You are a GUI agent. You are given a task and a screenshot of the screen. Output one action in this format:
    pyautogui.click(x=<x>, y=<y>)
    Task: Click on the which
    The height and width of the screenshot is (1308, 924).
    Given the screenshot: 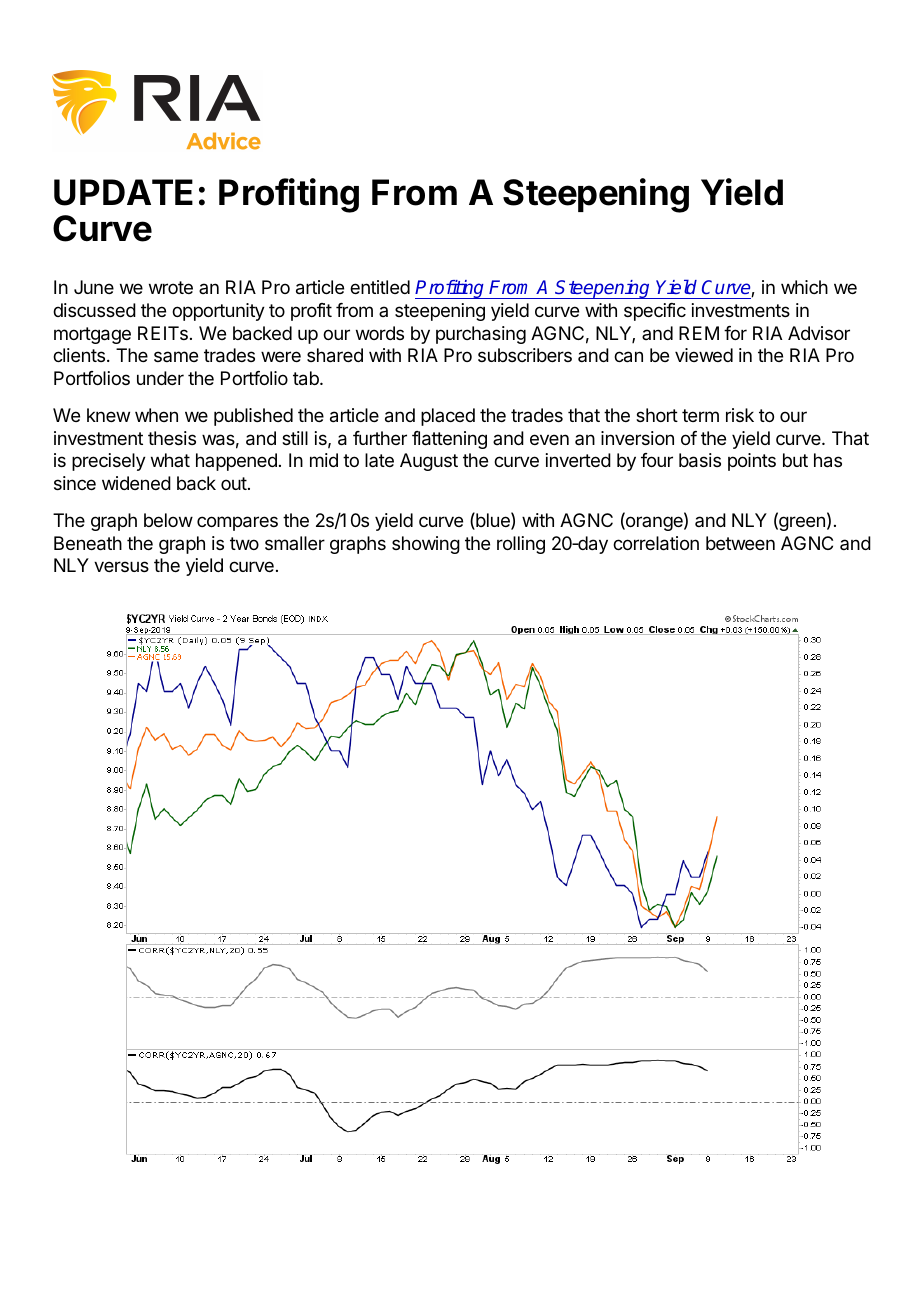 What is the action you would take?
    pyautogui.click(x=804, y=287)
